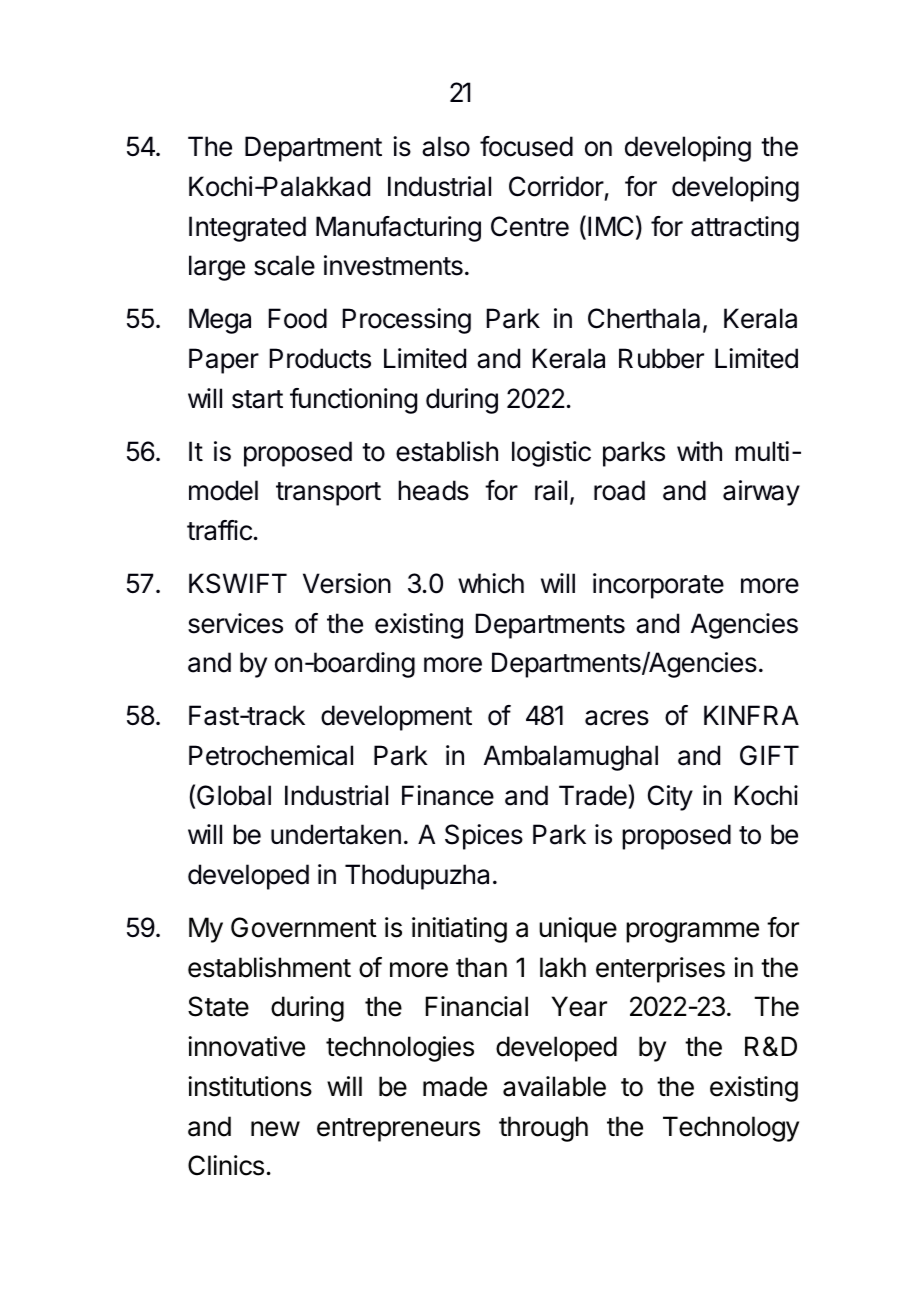 This screenshot has height=1313, width=924. I want to click on Integrated, so click(247, 229).
